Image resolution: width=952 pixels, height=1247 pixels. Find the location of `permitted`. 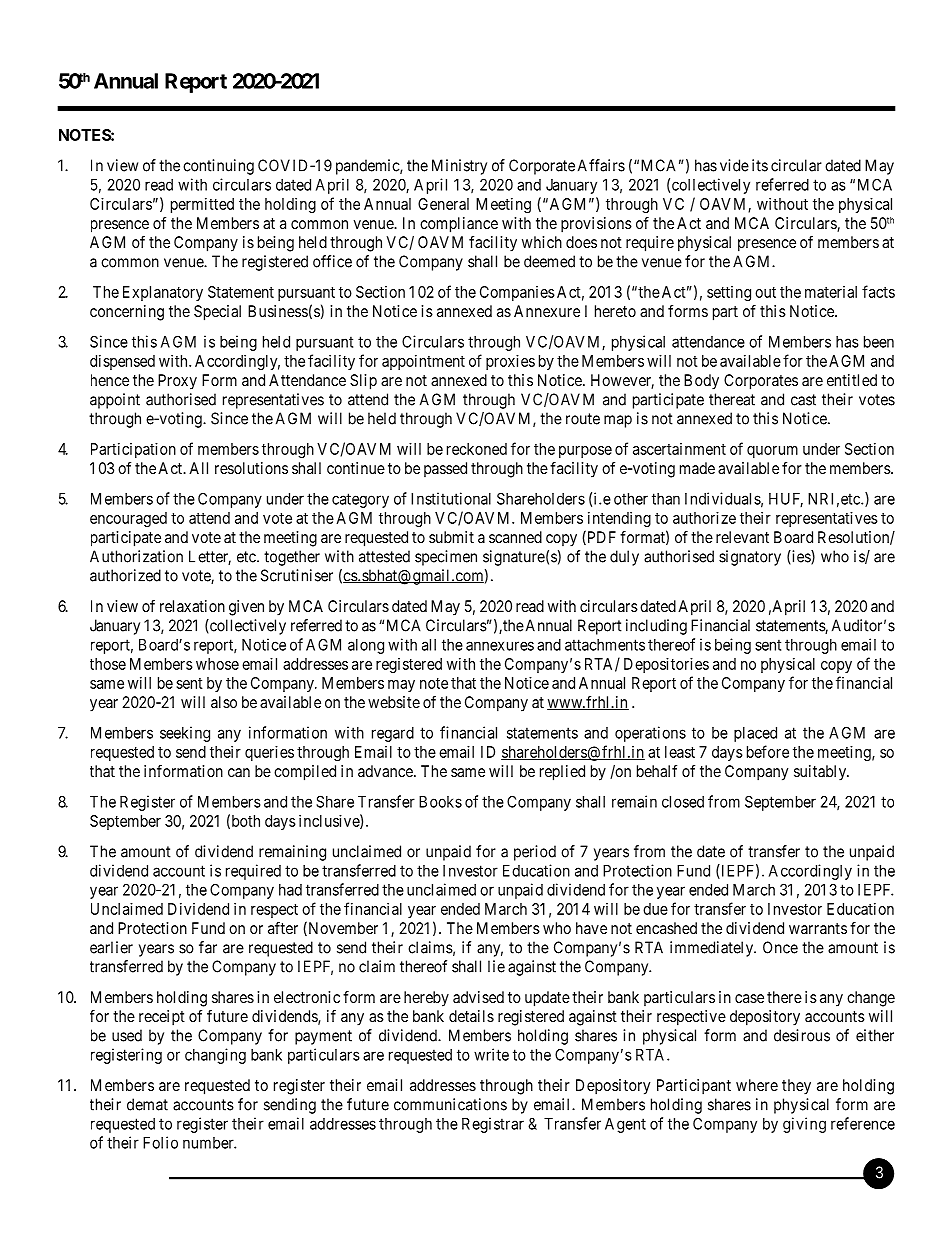

permitted is located at coordinates (202, 205).
